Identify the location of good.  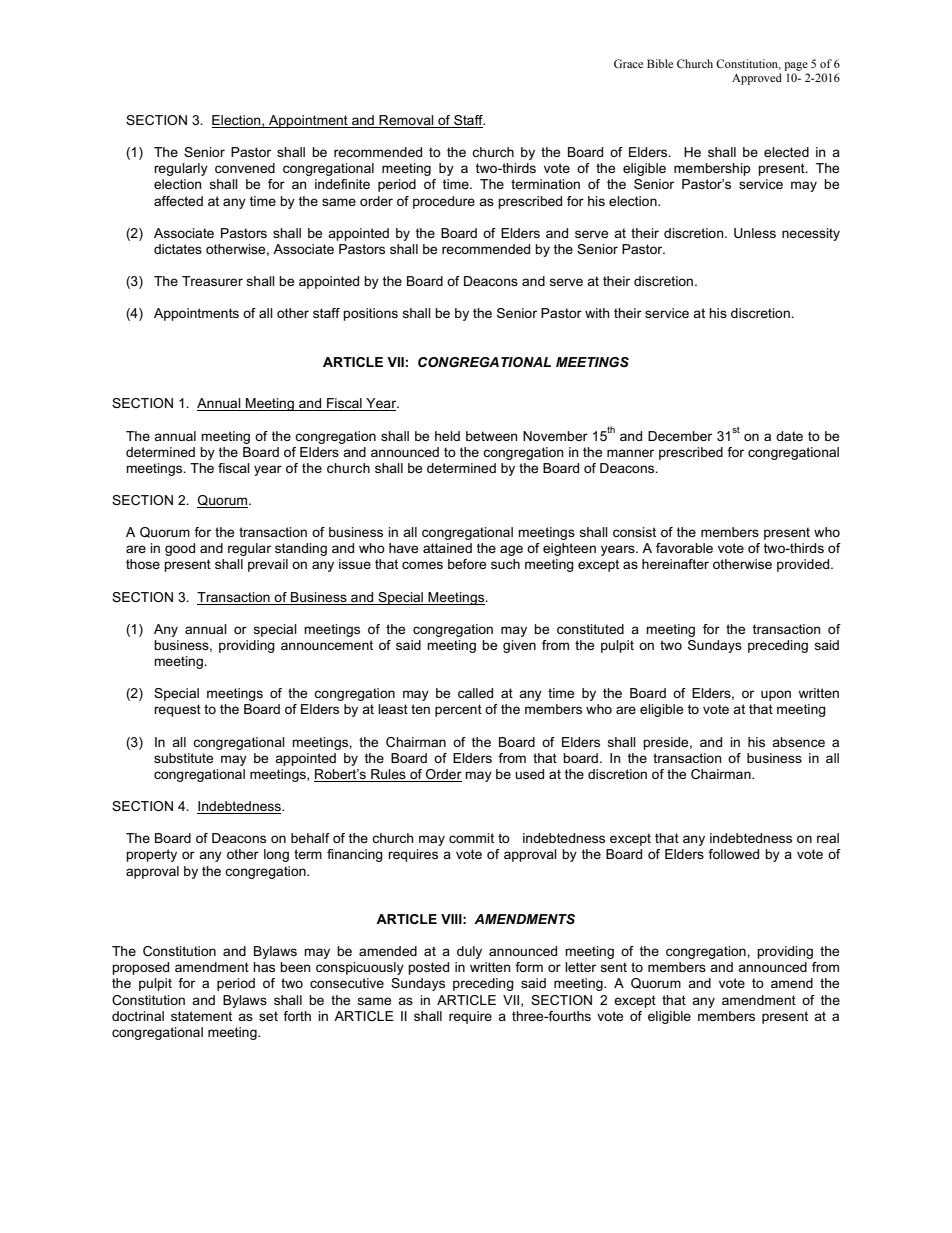
(180, 549).
